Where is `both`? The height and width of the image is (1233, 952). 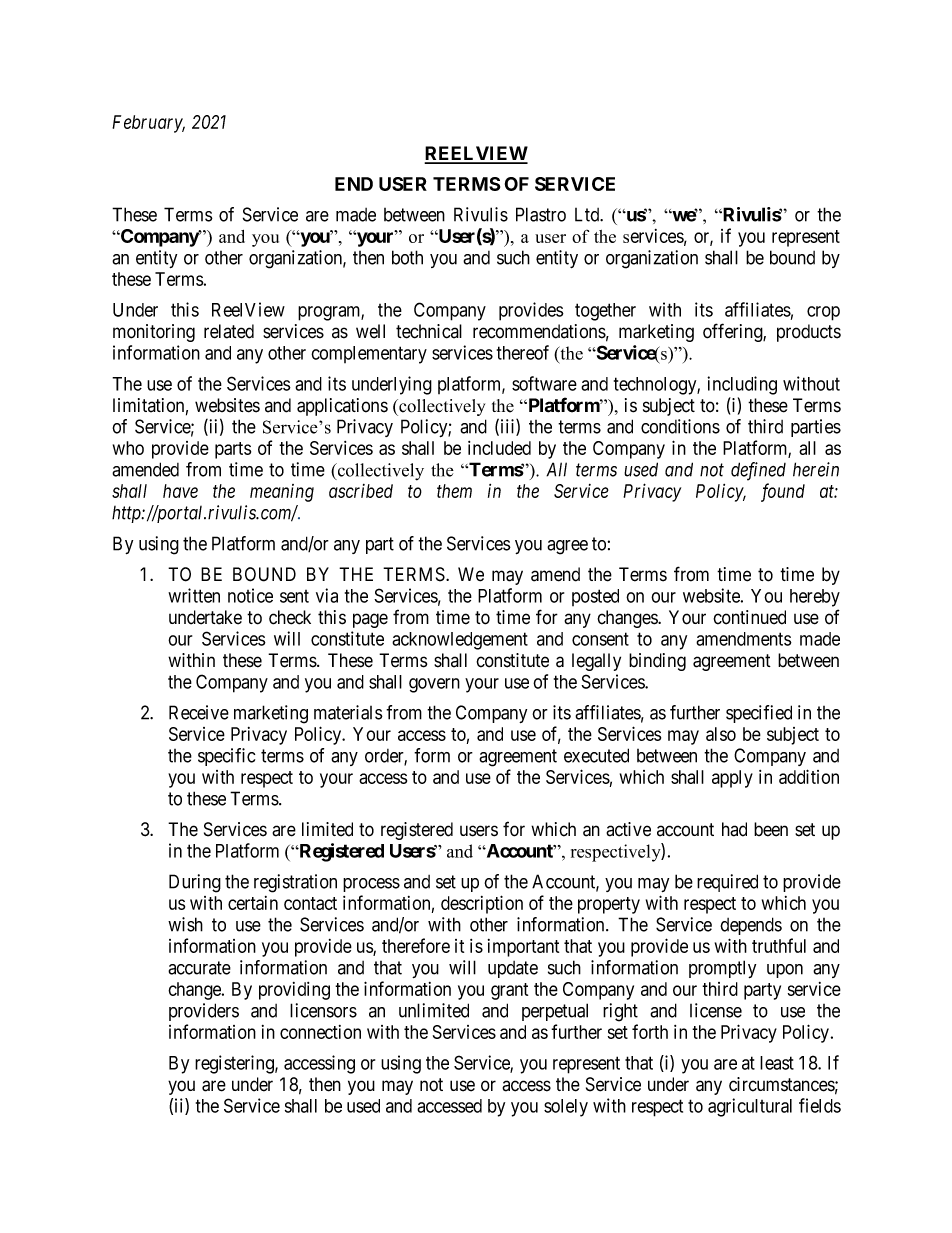 both is located at coordinates (407, 257).
